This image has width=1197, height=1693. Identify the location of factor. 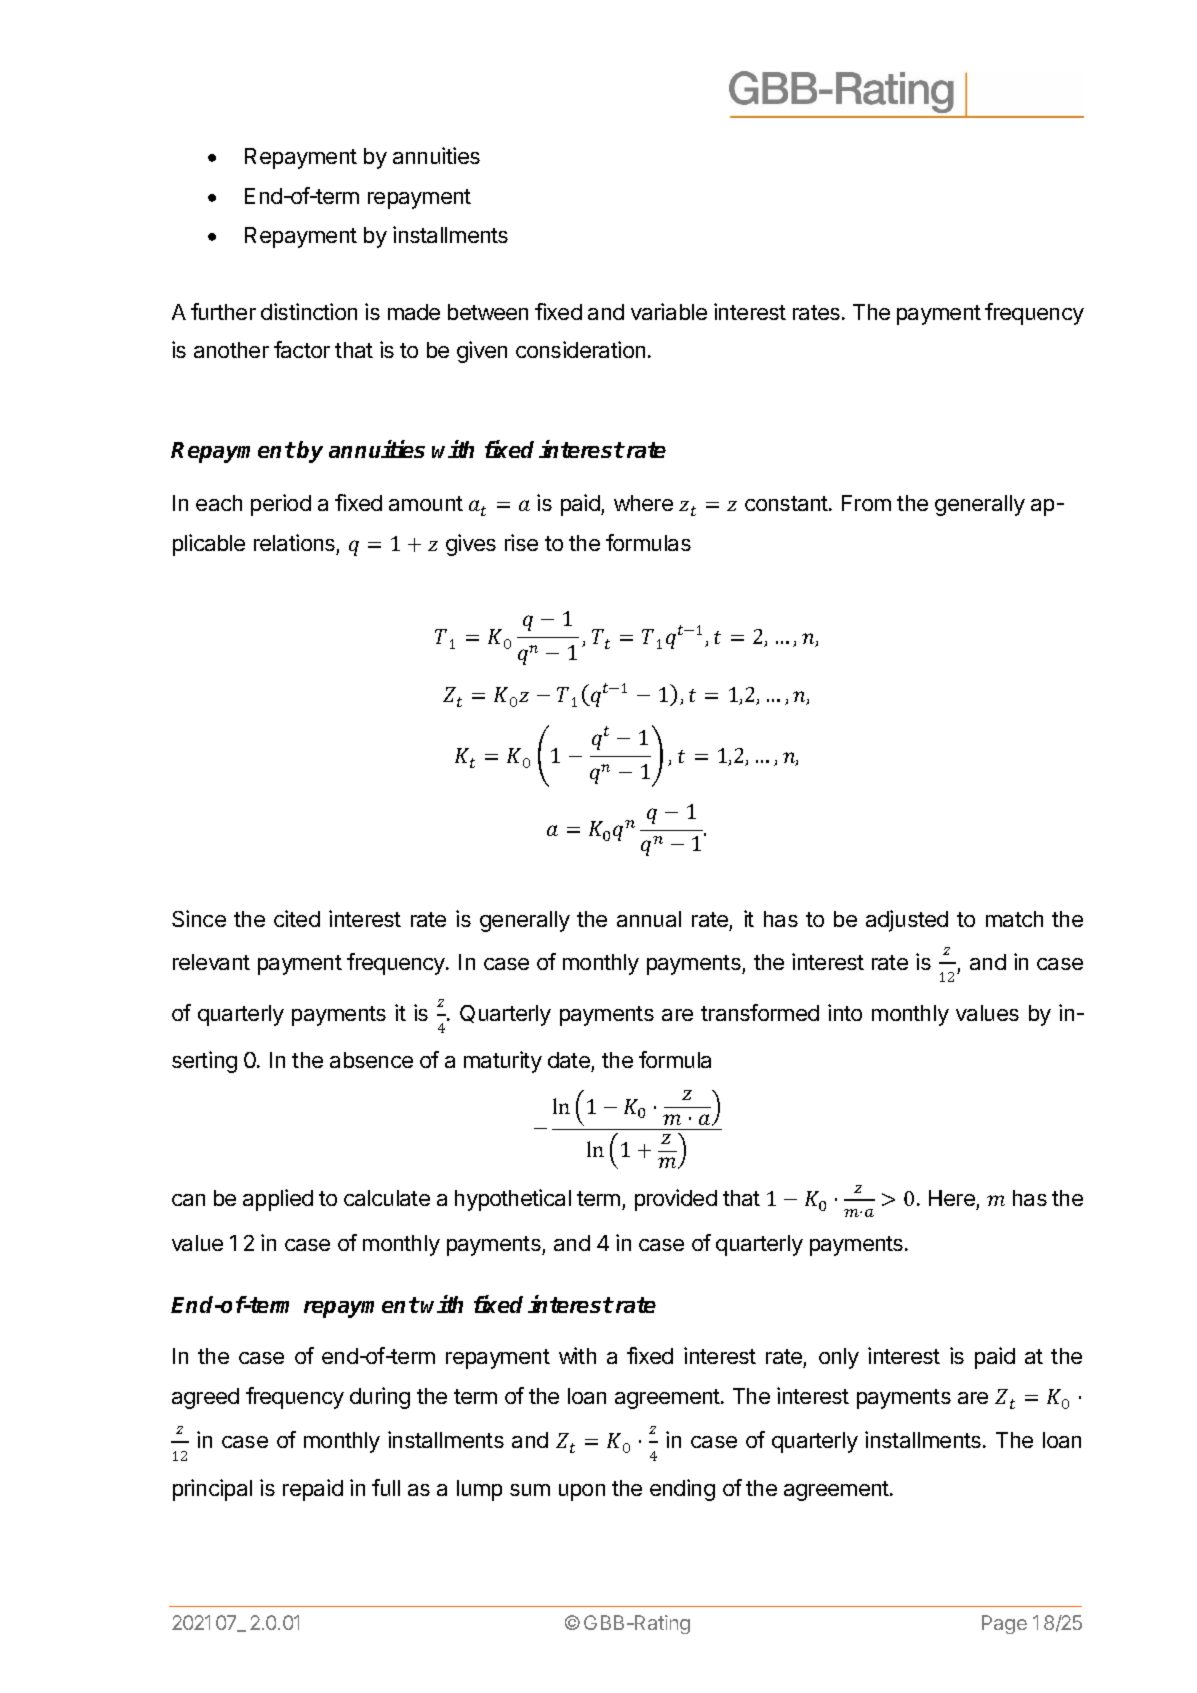
(302, 349).
